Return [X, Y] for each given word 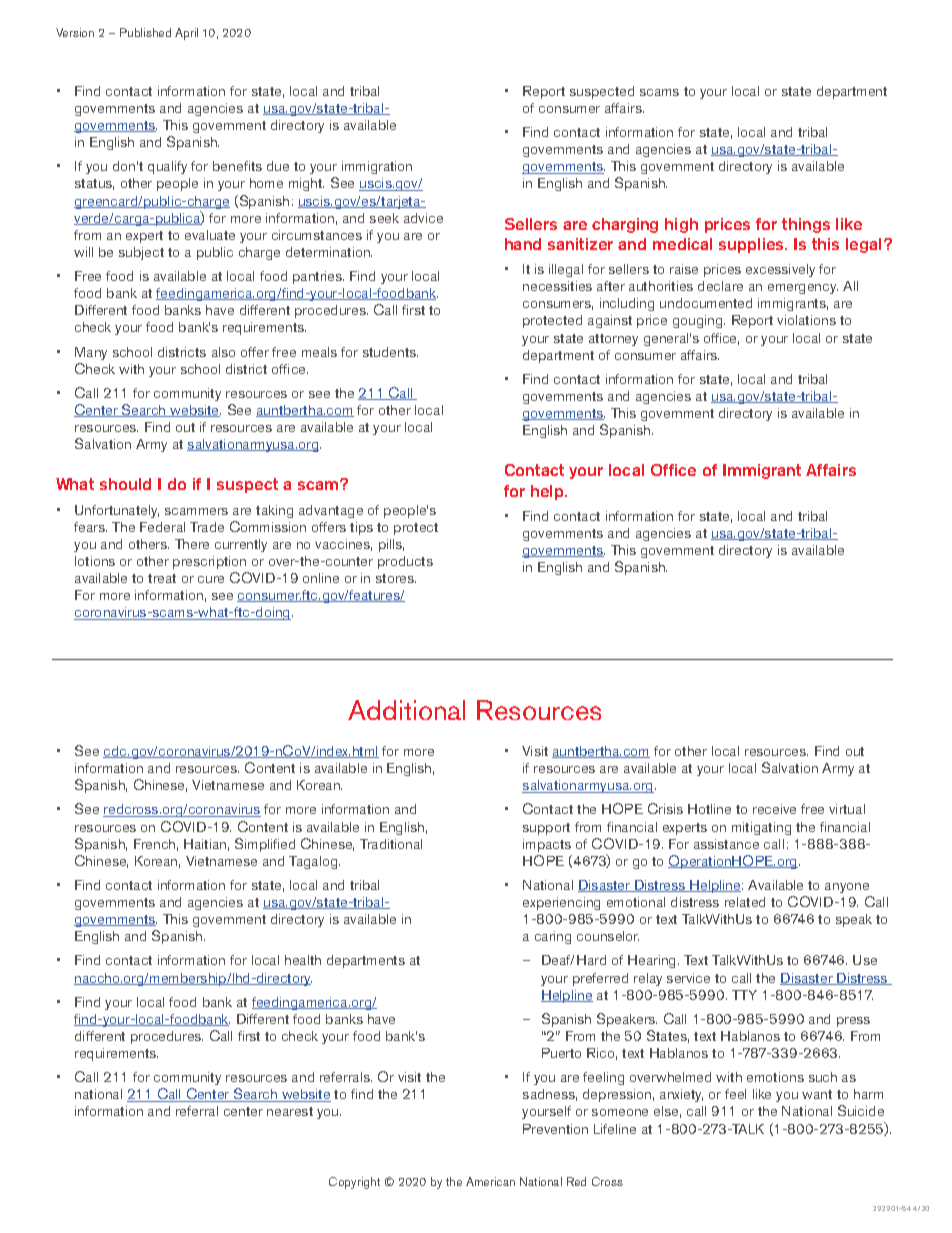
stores [396, 578]
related [745, 902]
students [390, 352]
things [806, 225]
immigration [377, 167]
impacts [547, 845]
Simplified [265, 845]
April [186, 34]
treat [162, 578]
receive [774, 809]
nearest [290, 1111]
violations [806, 320]
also [223, 352]
